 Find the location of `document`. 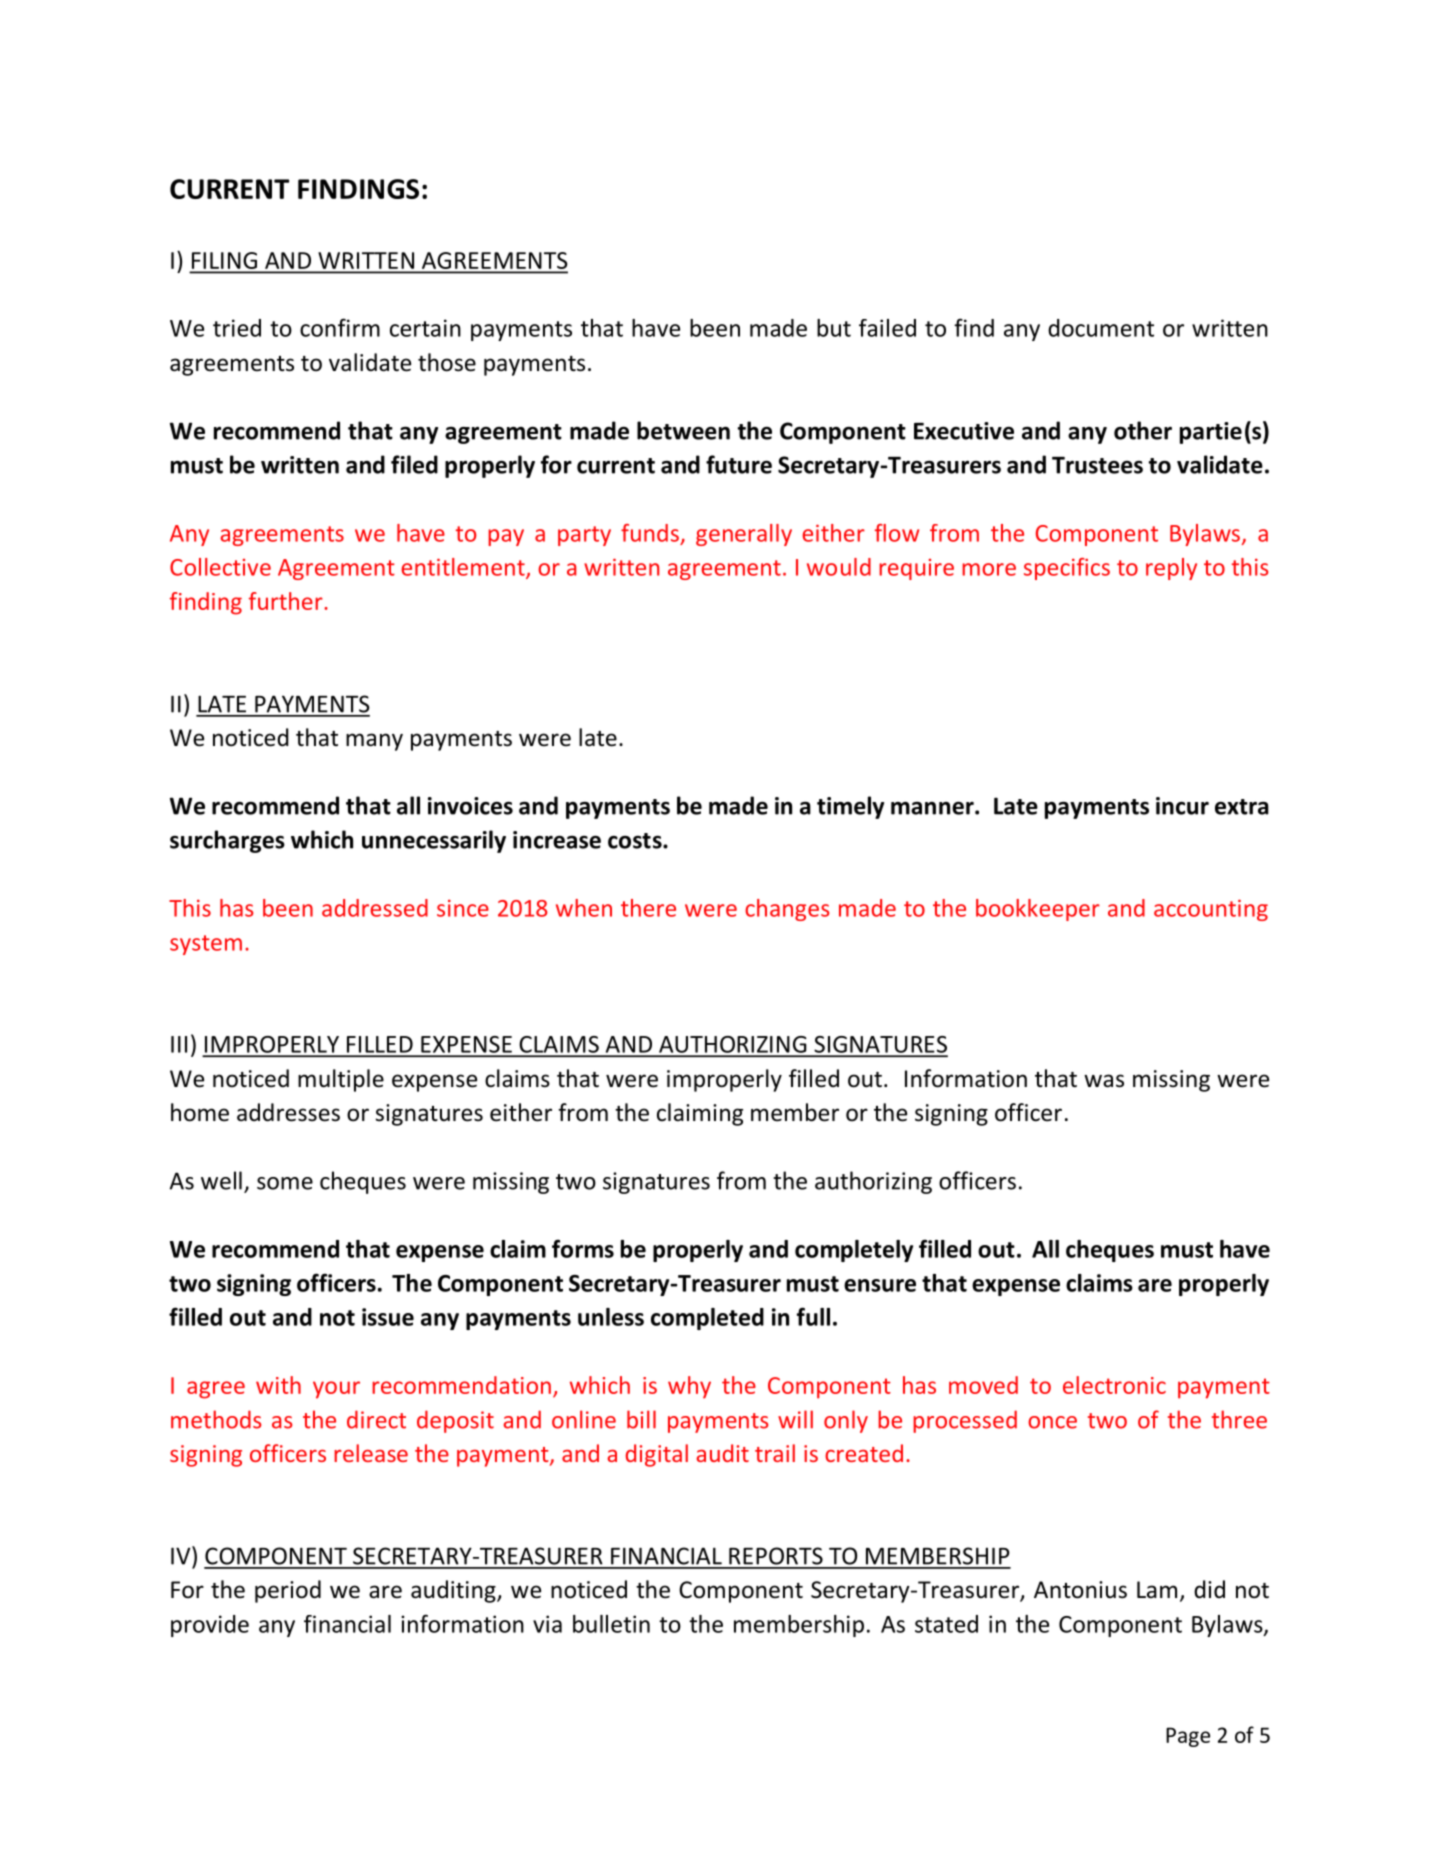

document is located at coordinates (1101, 328).
